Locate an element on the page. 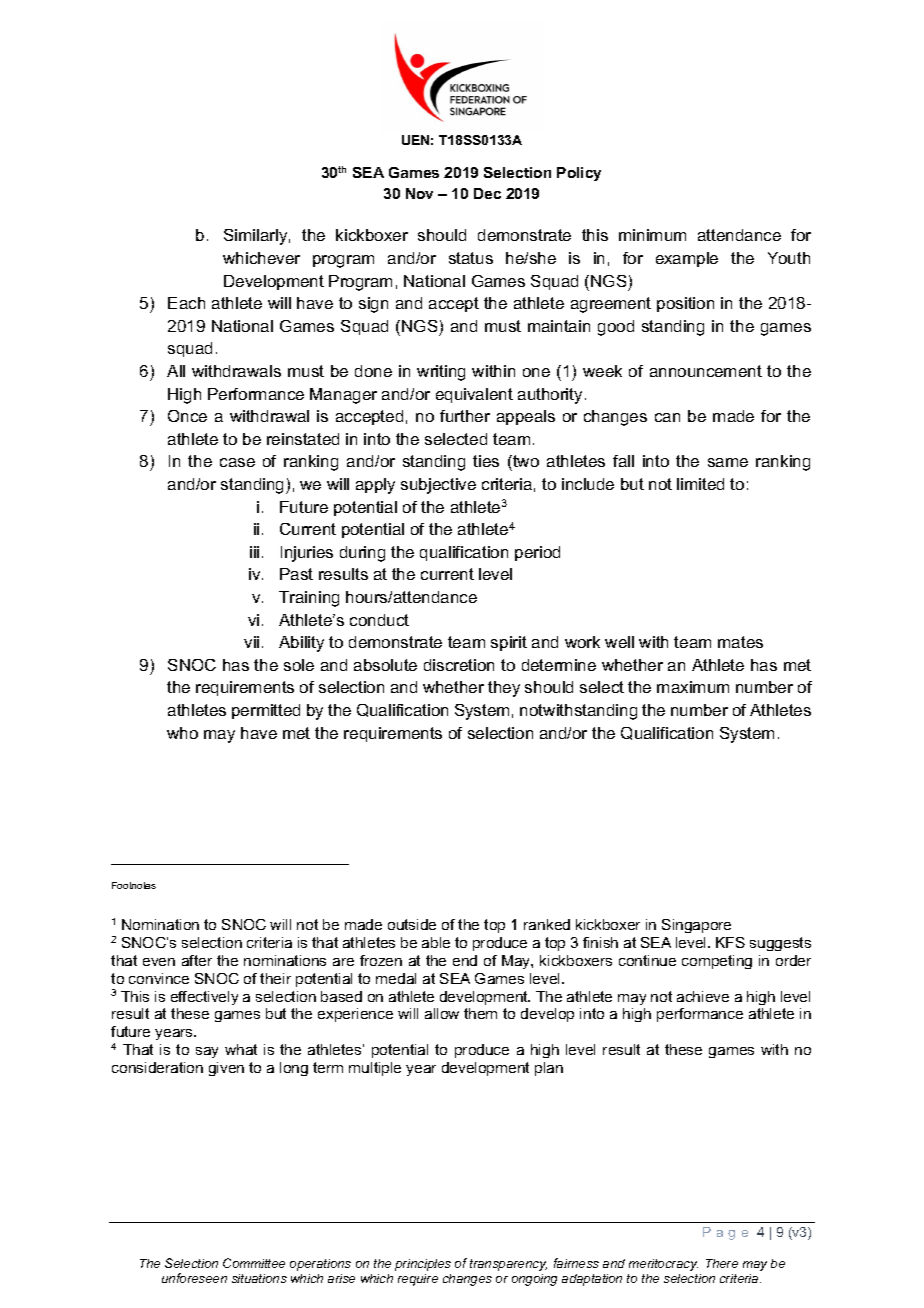 Image resolution: width=924 pixels, height=1308 pixels. example is located at coordinates (687, 259).
